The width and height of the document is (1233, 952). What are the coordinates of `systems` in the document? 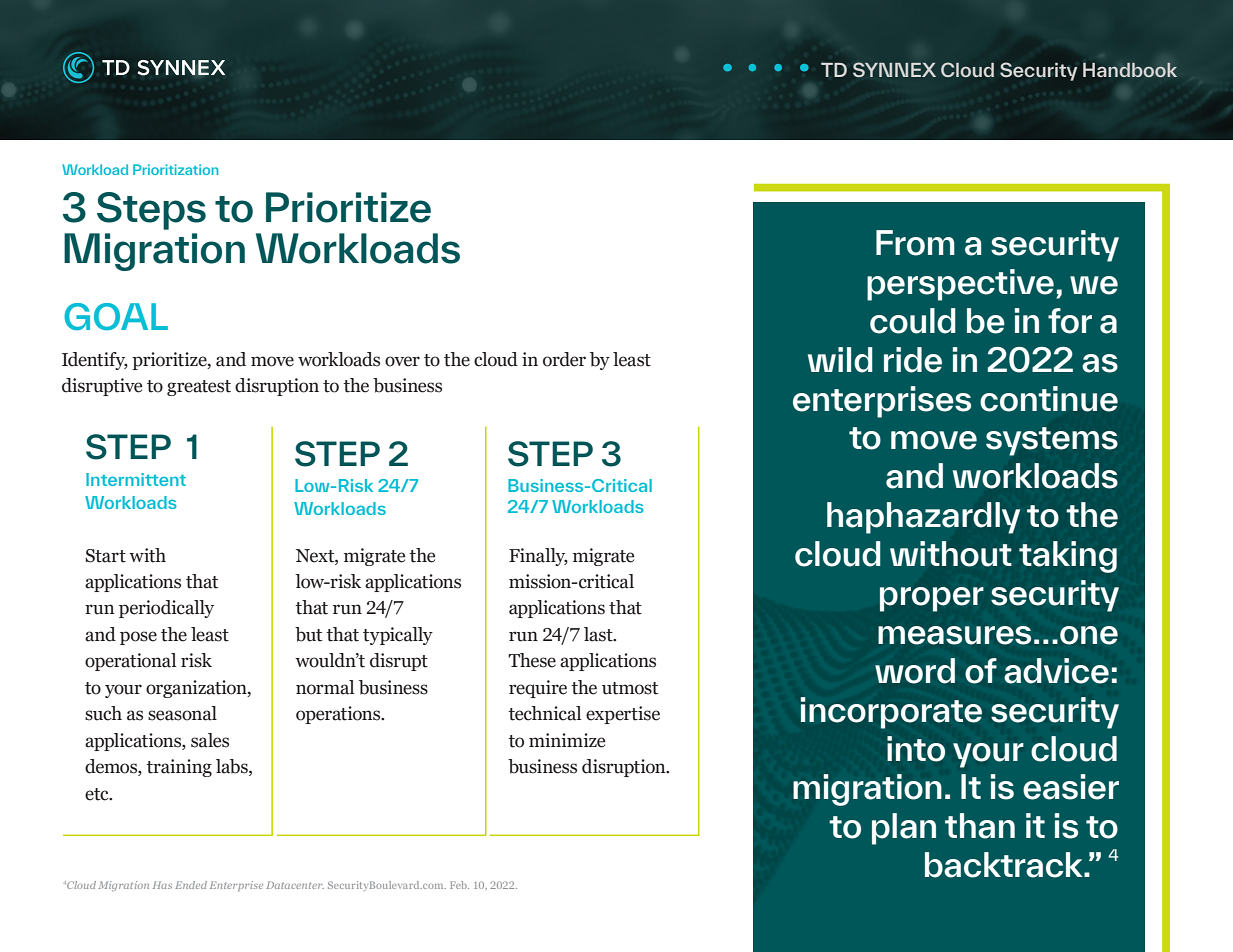 It's located at (1052, 441).
